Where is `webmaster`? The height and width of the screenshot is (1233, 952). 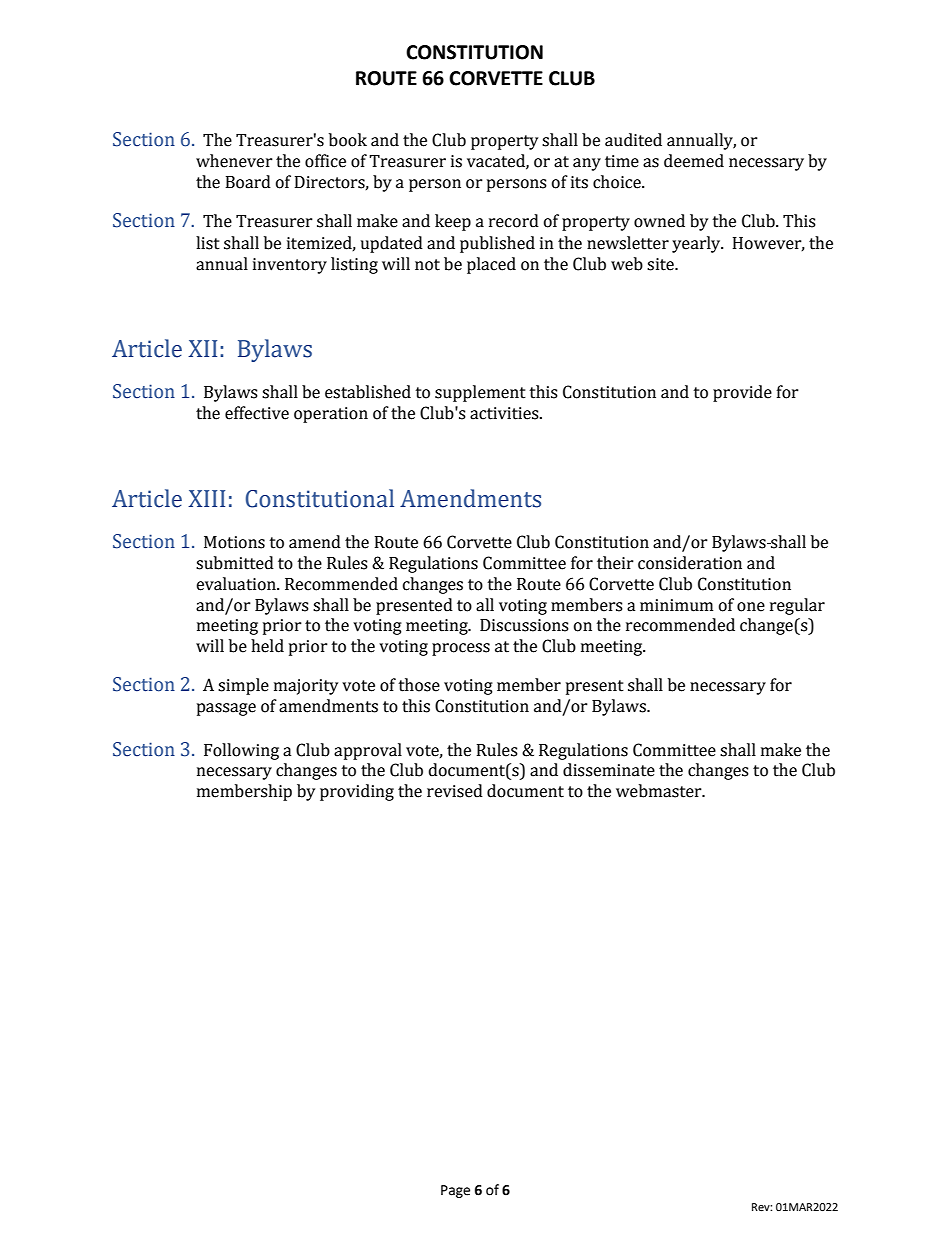
webmaster is located at coordinates (660, 791).
